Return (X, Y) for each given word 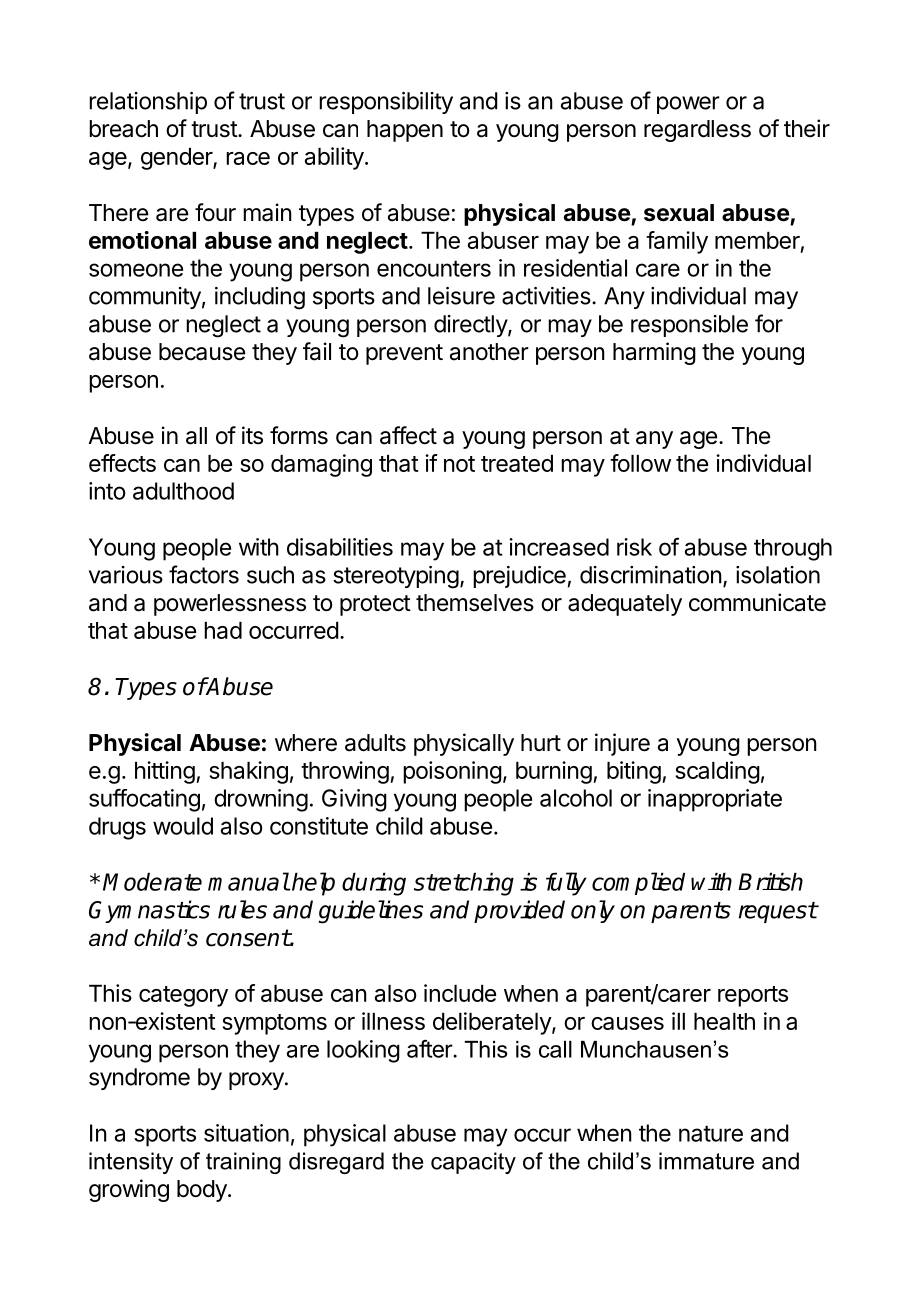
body (203, 1191)
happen (405, 131)
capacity (473, 1163)
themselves (475, 603)
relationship (148, 103)
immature (706, 1161)
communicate (757, 602)
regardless (697, 131)
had (223, 630)
